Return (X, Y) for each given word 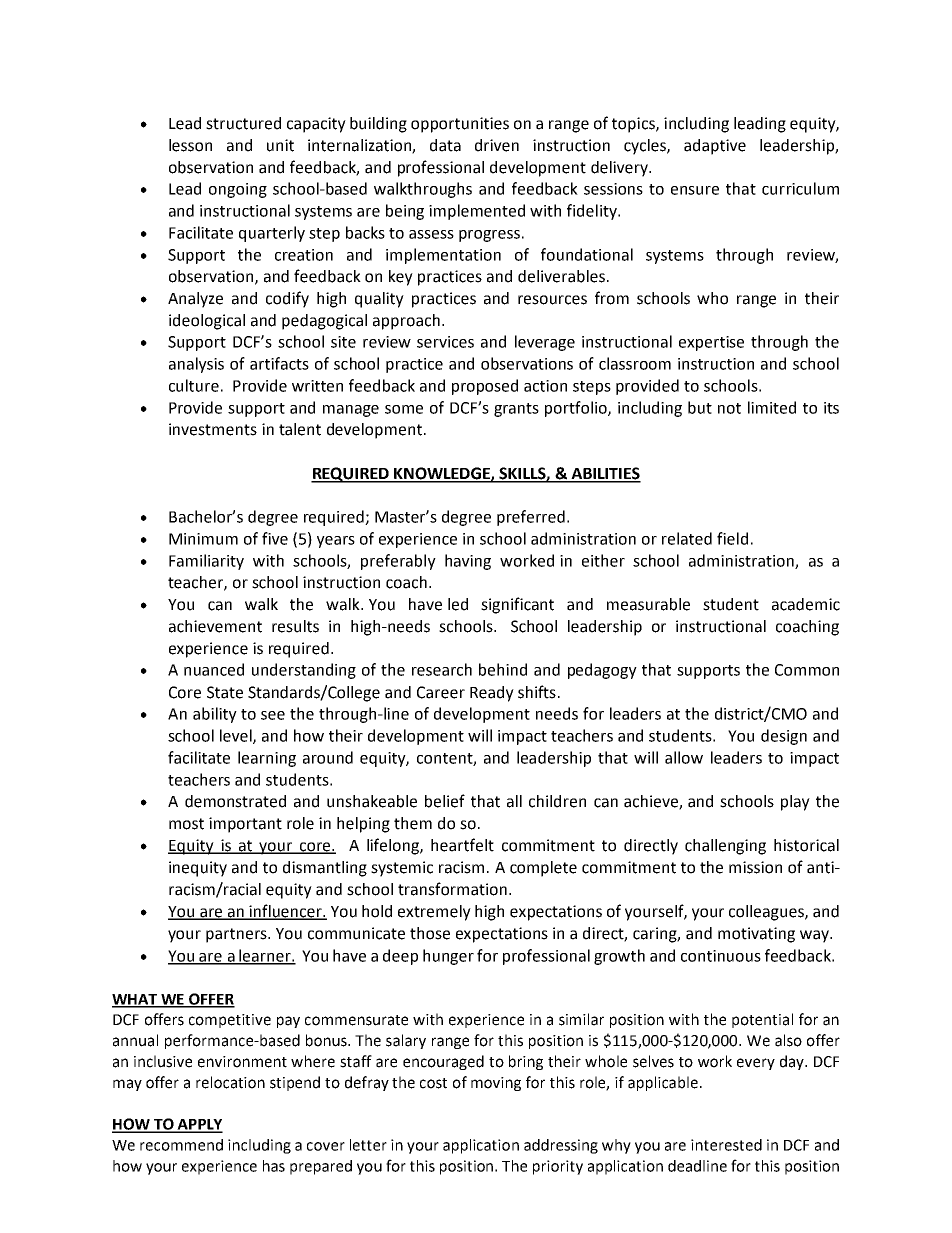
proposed (485, 387)
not (729, 408)
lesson (190, 145)
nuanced (214, 669)
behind (503, 669)
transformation (452, 889)
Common (807, 670)
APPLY (199, 1125)
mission (755, 867)
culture (194, 385)
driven (497, 145)
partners (237, 935)
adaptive (715, 147)
